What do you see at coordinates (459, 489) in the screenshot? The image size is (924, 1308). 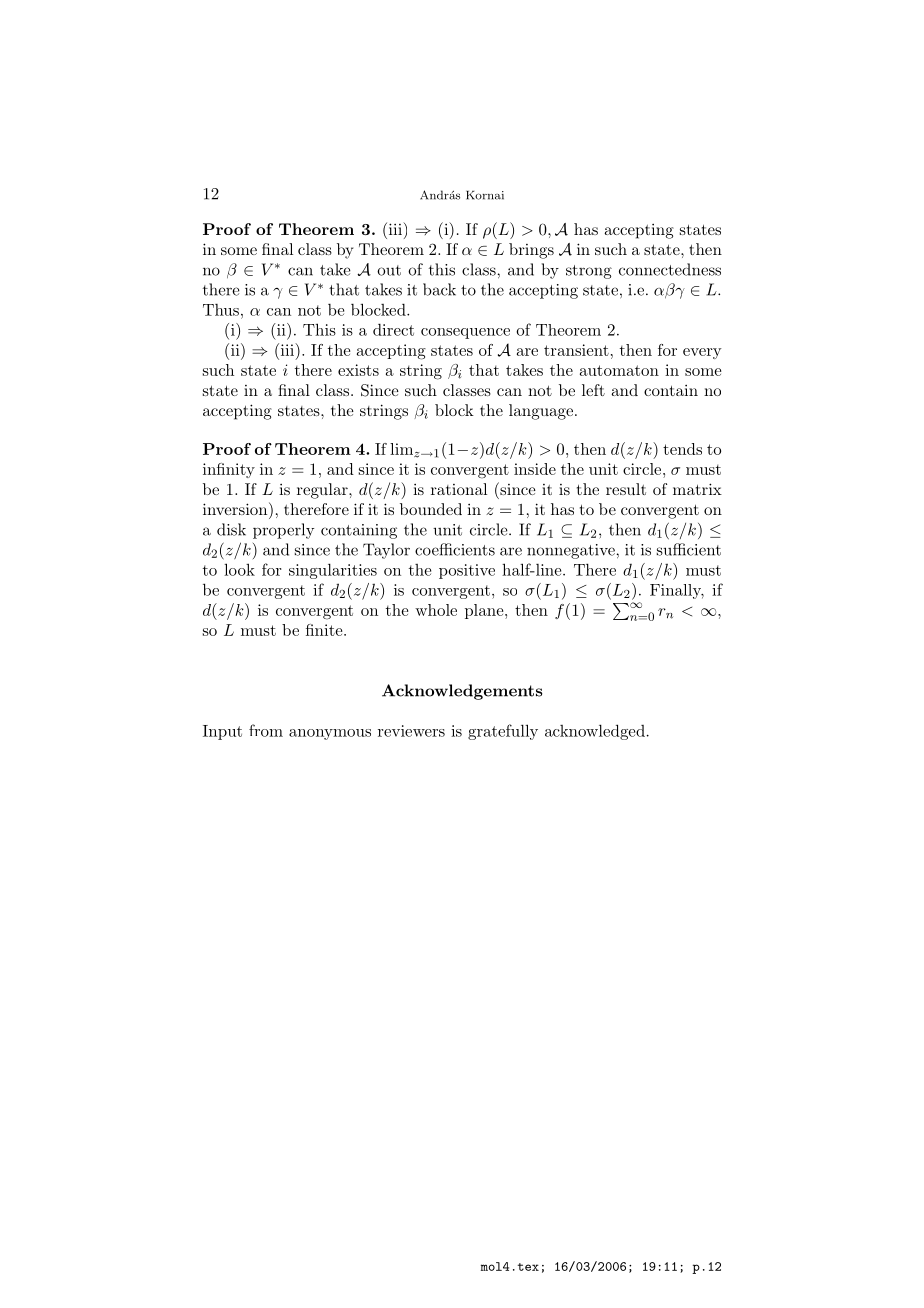 I see `rational` at bounding box center [459, 489].
